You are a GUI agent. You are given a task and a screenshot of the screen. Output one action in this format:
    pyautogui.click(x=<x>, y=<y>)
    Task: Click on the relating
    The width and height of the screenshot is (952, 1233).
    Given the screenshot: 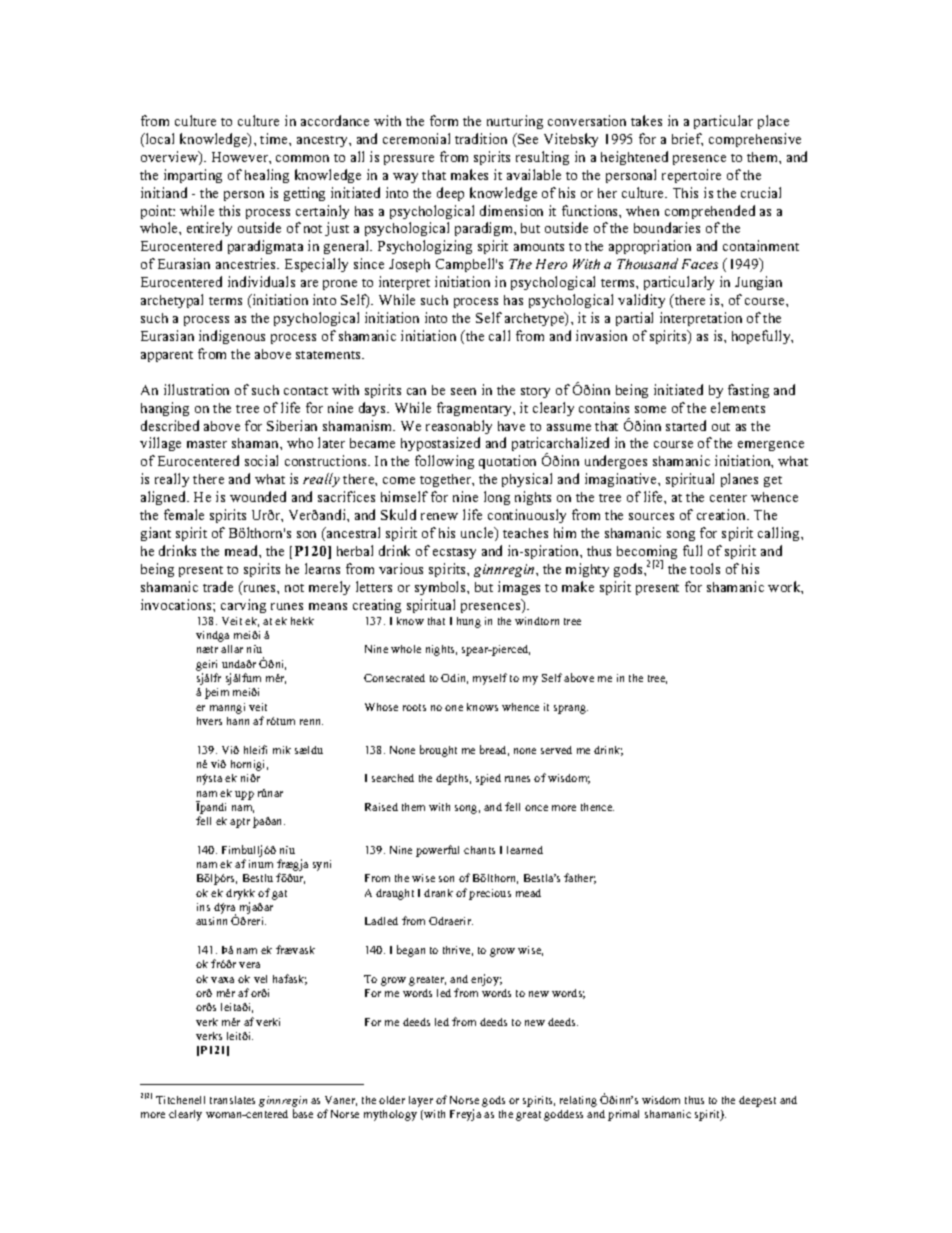 What is the action you would take?
    pyautogui.click(x=578, y=1101)
